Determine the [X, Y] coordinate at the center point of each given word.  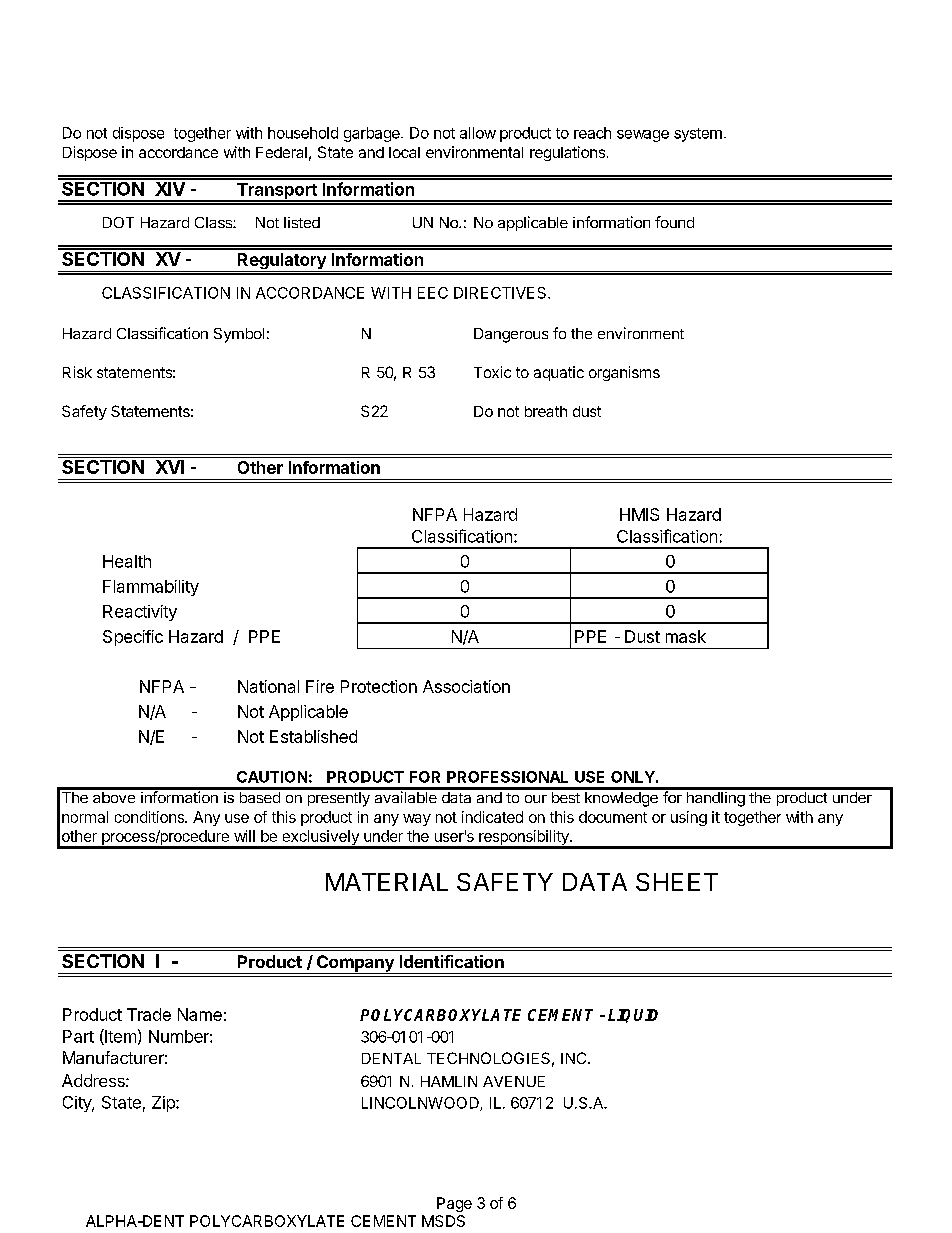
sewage [643, 136]
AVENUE [514, 1081]
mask [686, 636]
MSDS [443, 1221]
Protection [379, 686]
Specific [133, 638]
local [404, 152]
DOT [118, 222]
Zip [164, 1104]
